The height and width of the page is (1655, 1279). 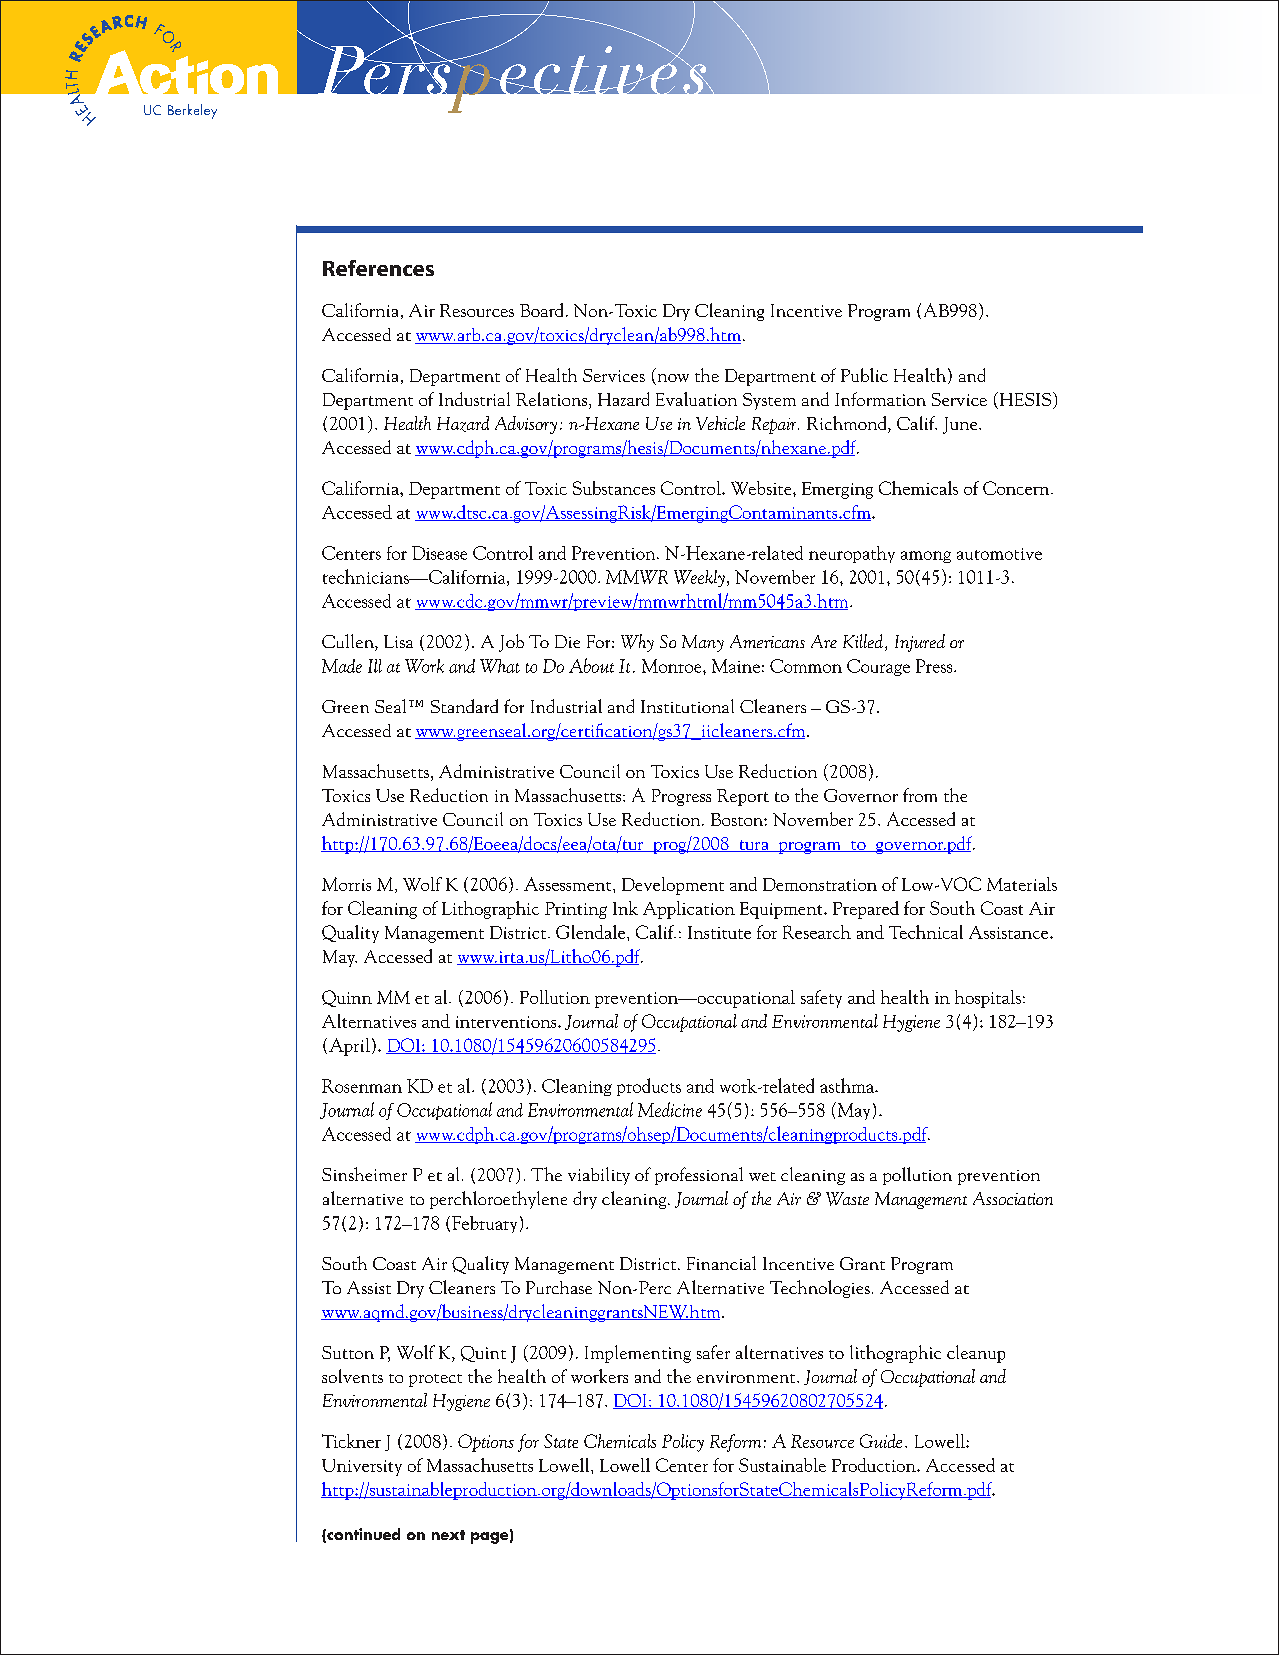 I want to click on Technical, so click(x=926, y=932).
